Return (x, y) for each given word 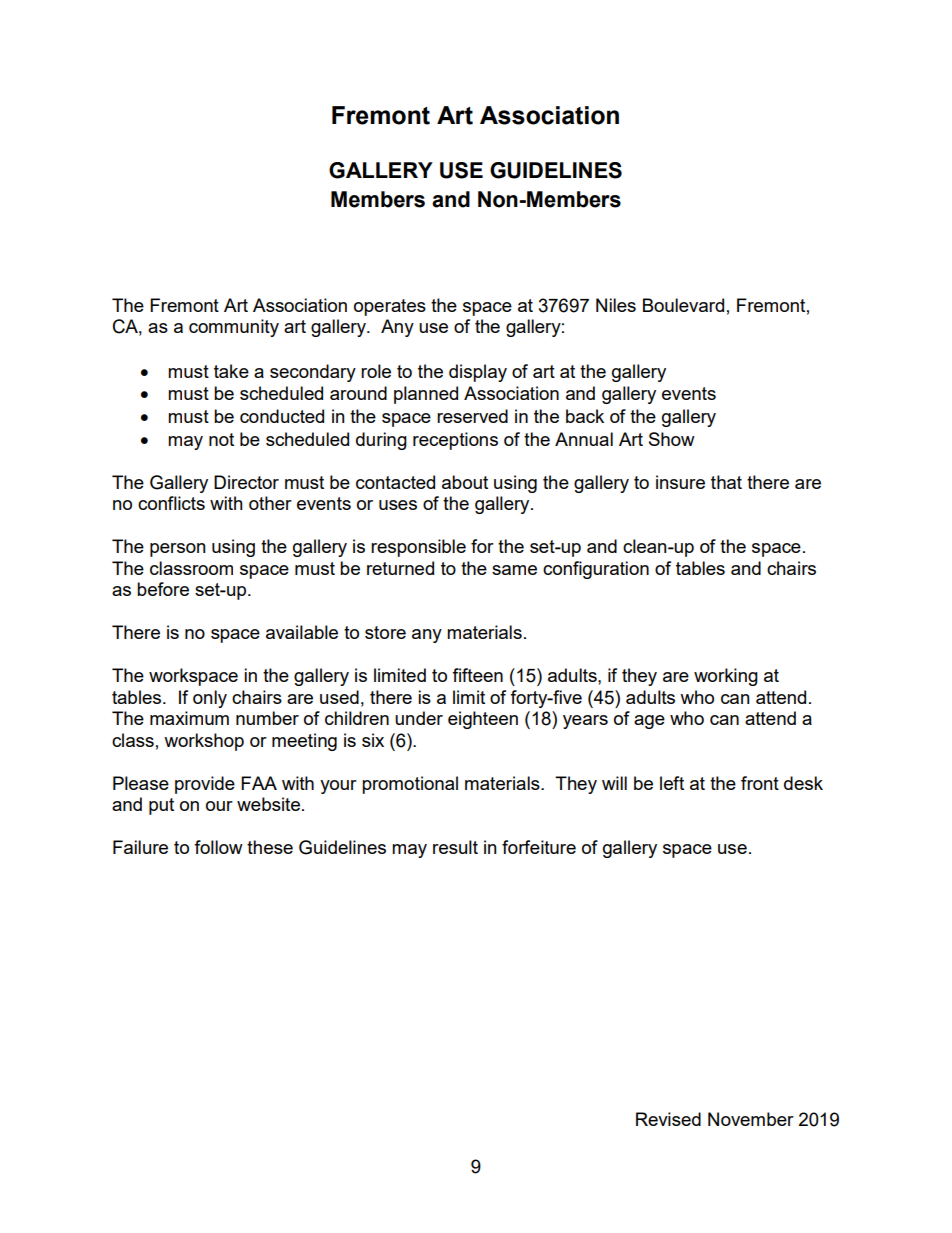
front (760, 783)
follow (218, 847)
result (455, 847)
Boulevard (683, 305)
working (726, 677)
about (465, 482)
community (234, 328)
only (210, 699)
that (726, 482)
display (478, 373)
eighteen (483, 720)
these (270, 847)
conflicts (171, 503)
